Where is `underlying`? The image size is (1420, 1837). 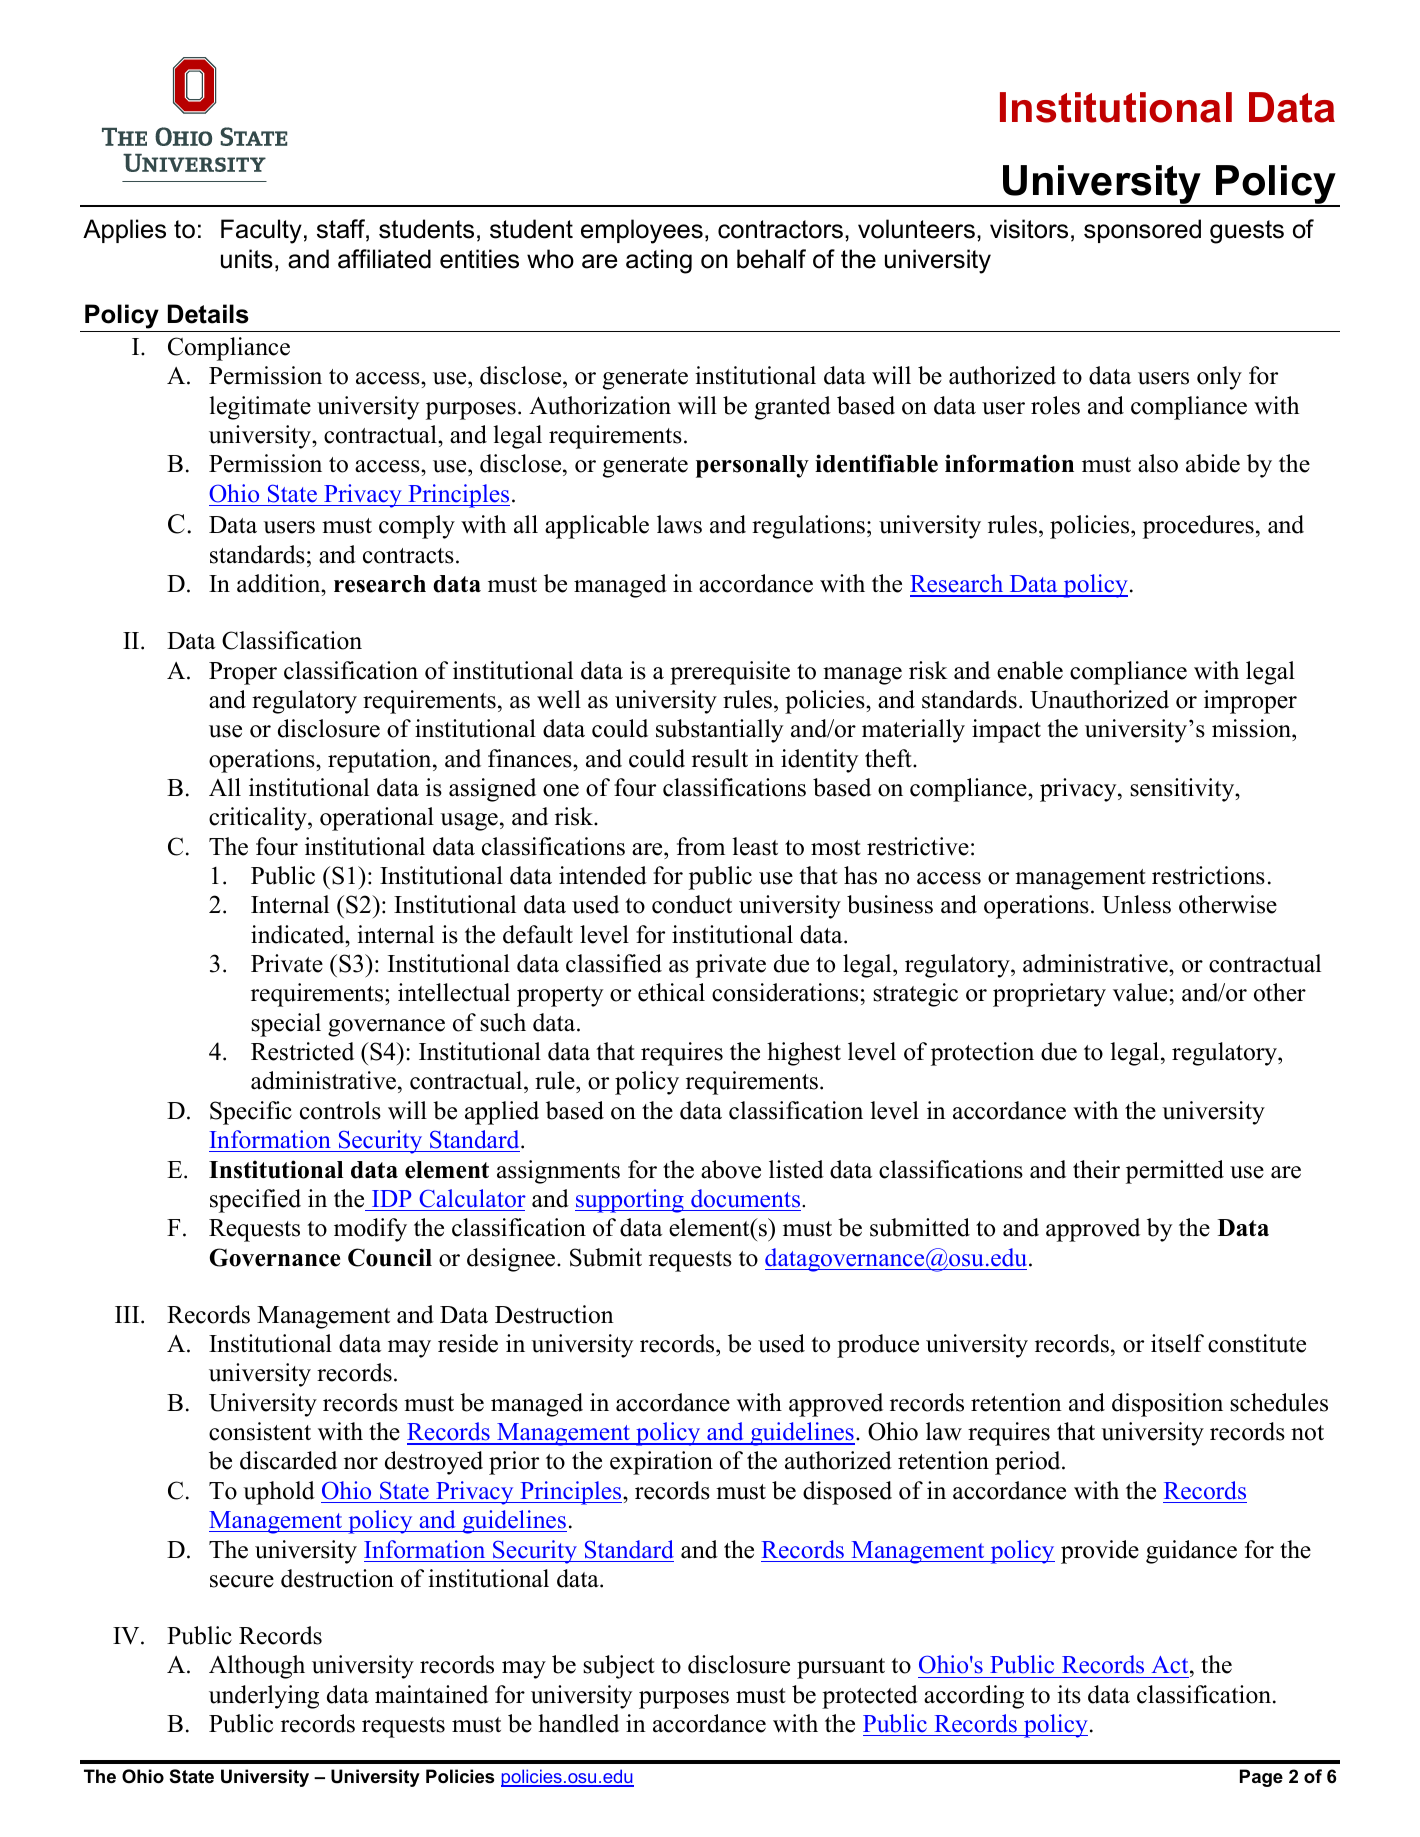
underlying is located at coordinates (264, 1697).
